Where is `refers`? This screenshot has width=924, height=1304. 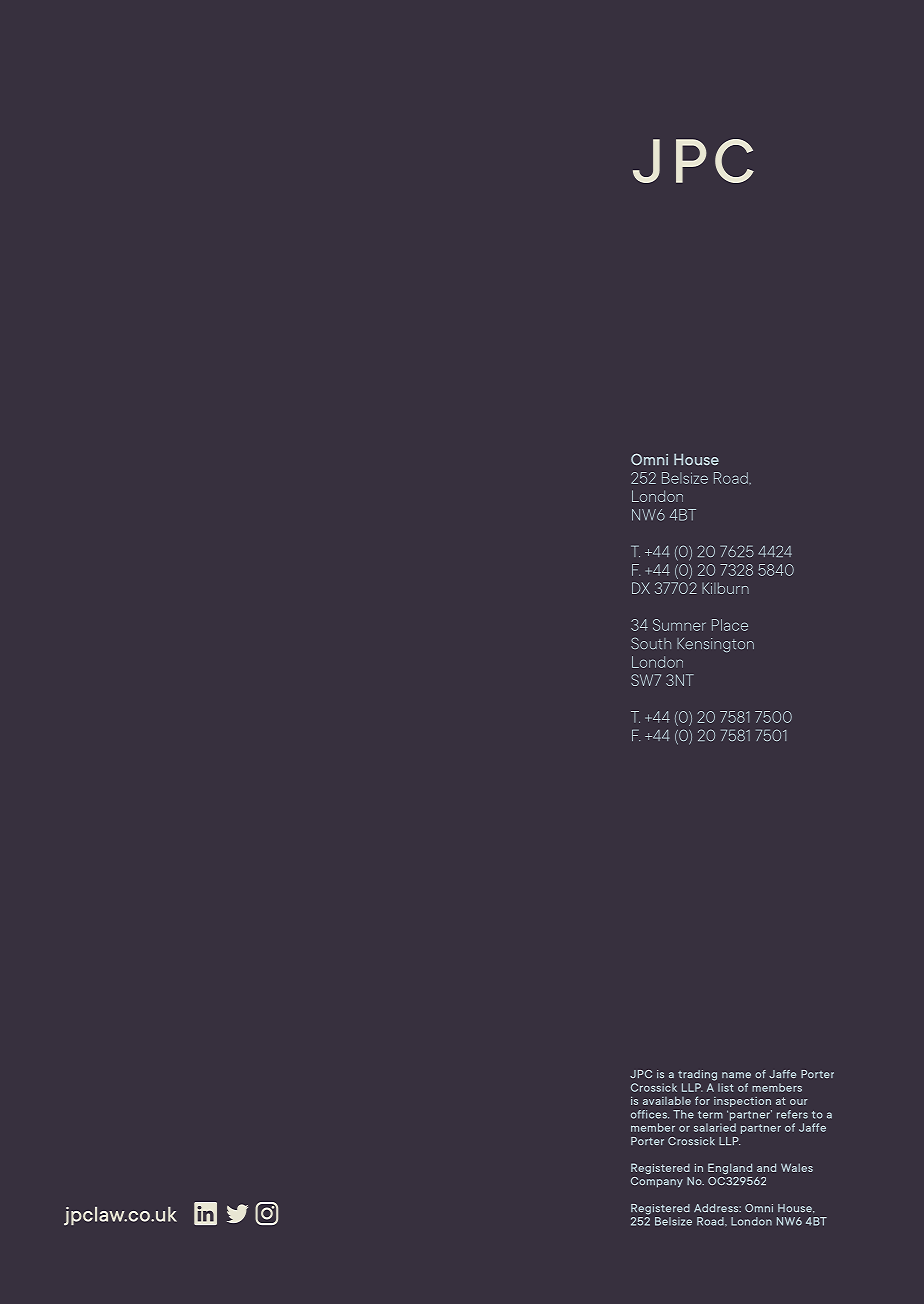
refers is located at coordinates (792, 1114).
